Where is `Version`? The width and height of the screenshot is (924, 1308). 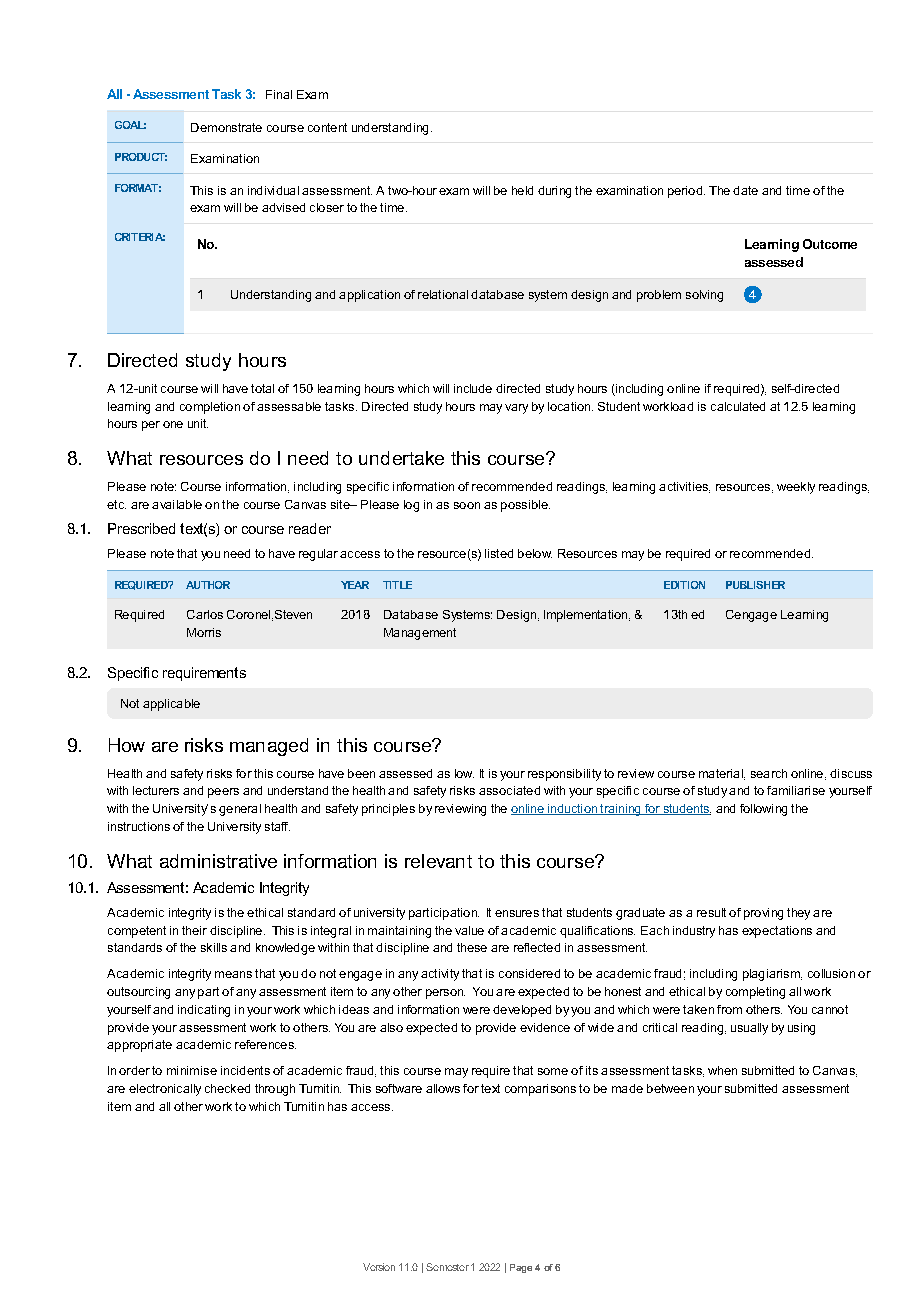
Version is located at coordinates (379, 1267).
